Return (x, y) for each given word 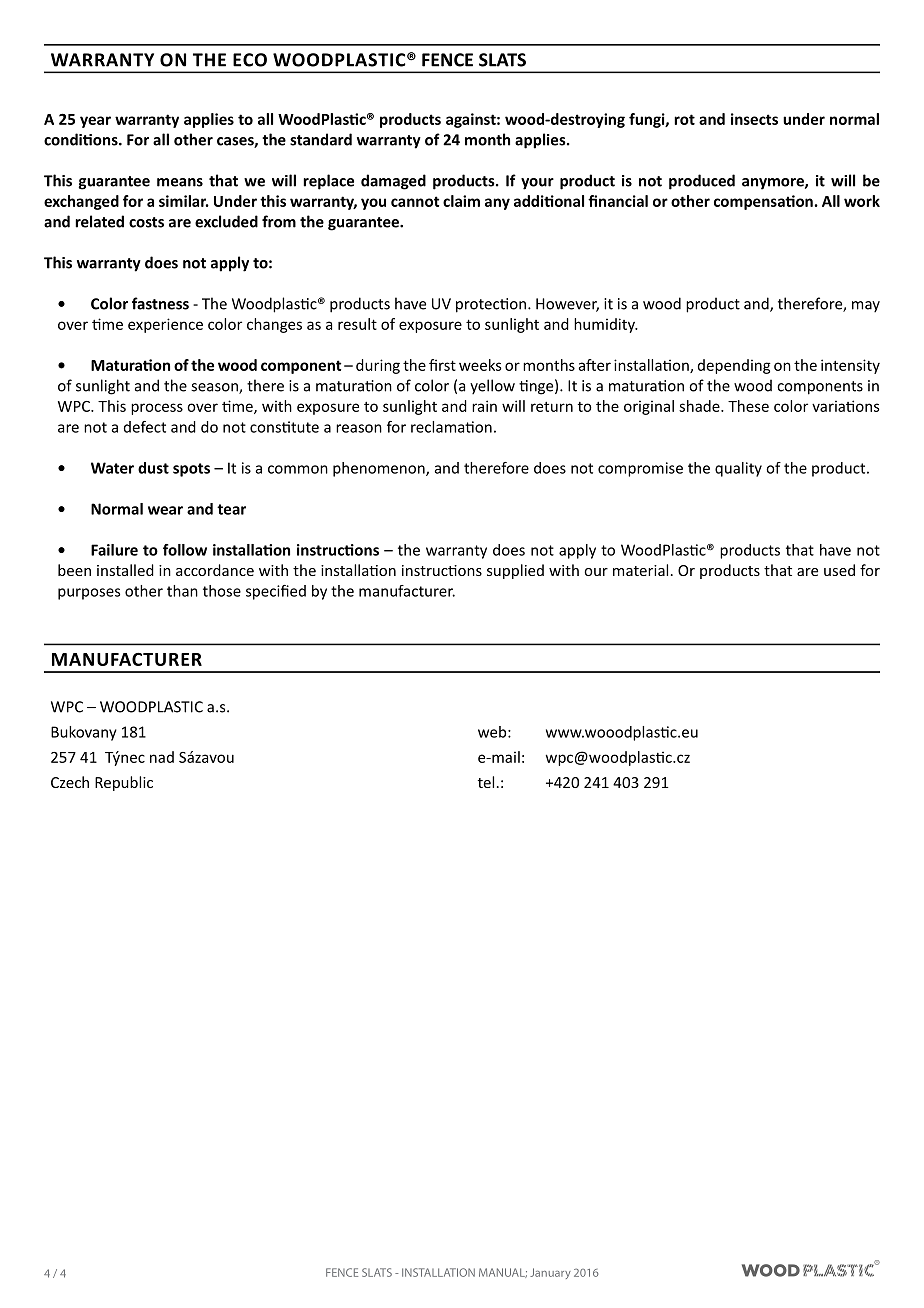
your (537, 184)
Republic (124, 783)
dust (153, 468)
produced (702, 182)
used (839, 570)
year (95, 122)
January (550, 1273)
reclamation (451, 427)
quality (738, 469)
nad (162, 757)
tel (486, 782)
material (640, 570)
